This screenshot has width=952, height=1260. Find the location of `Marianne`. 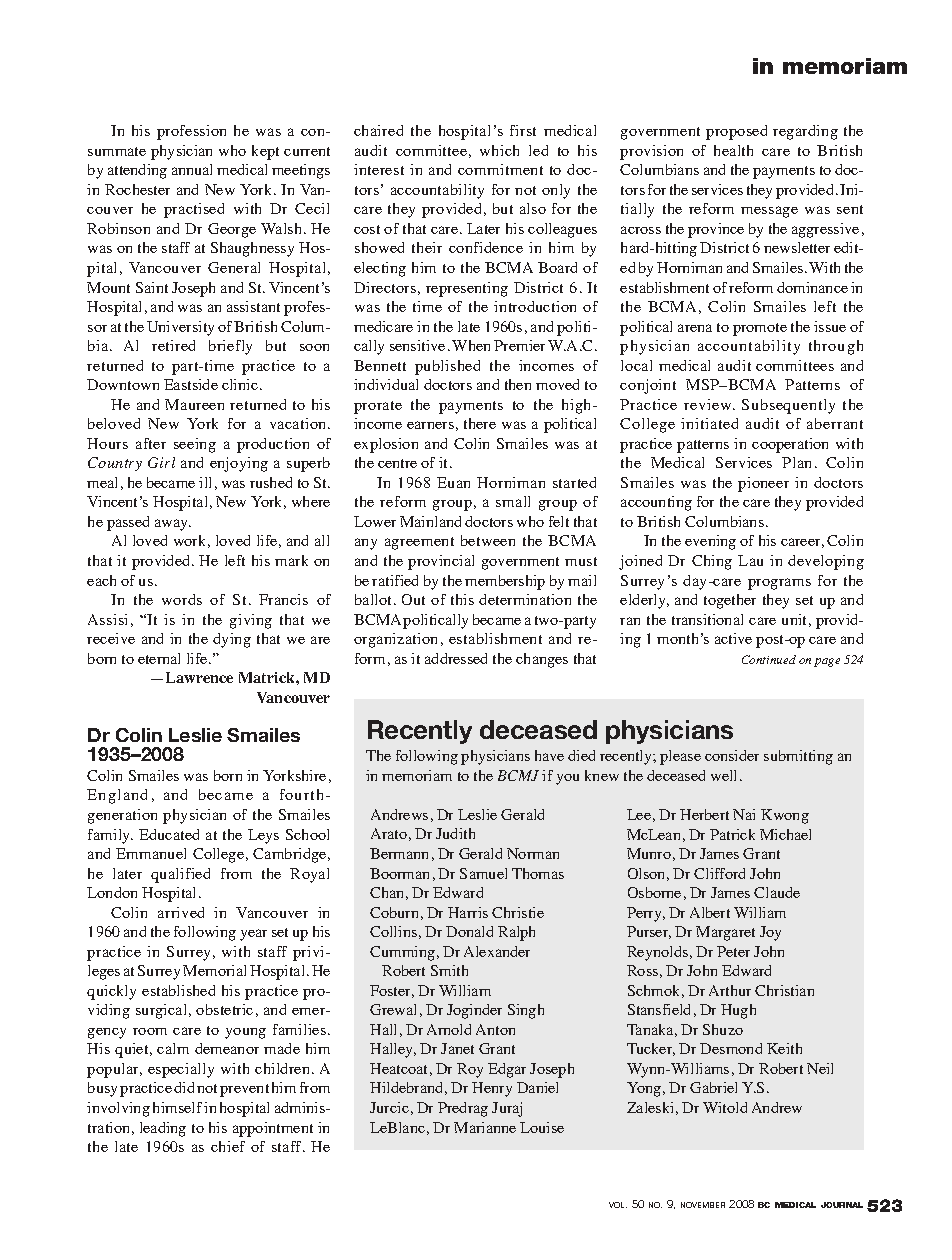

Marianne is located at coordinates (485, 1127).
